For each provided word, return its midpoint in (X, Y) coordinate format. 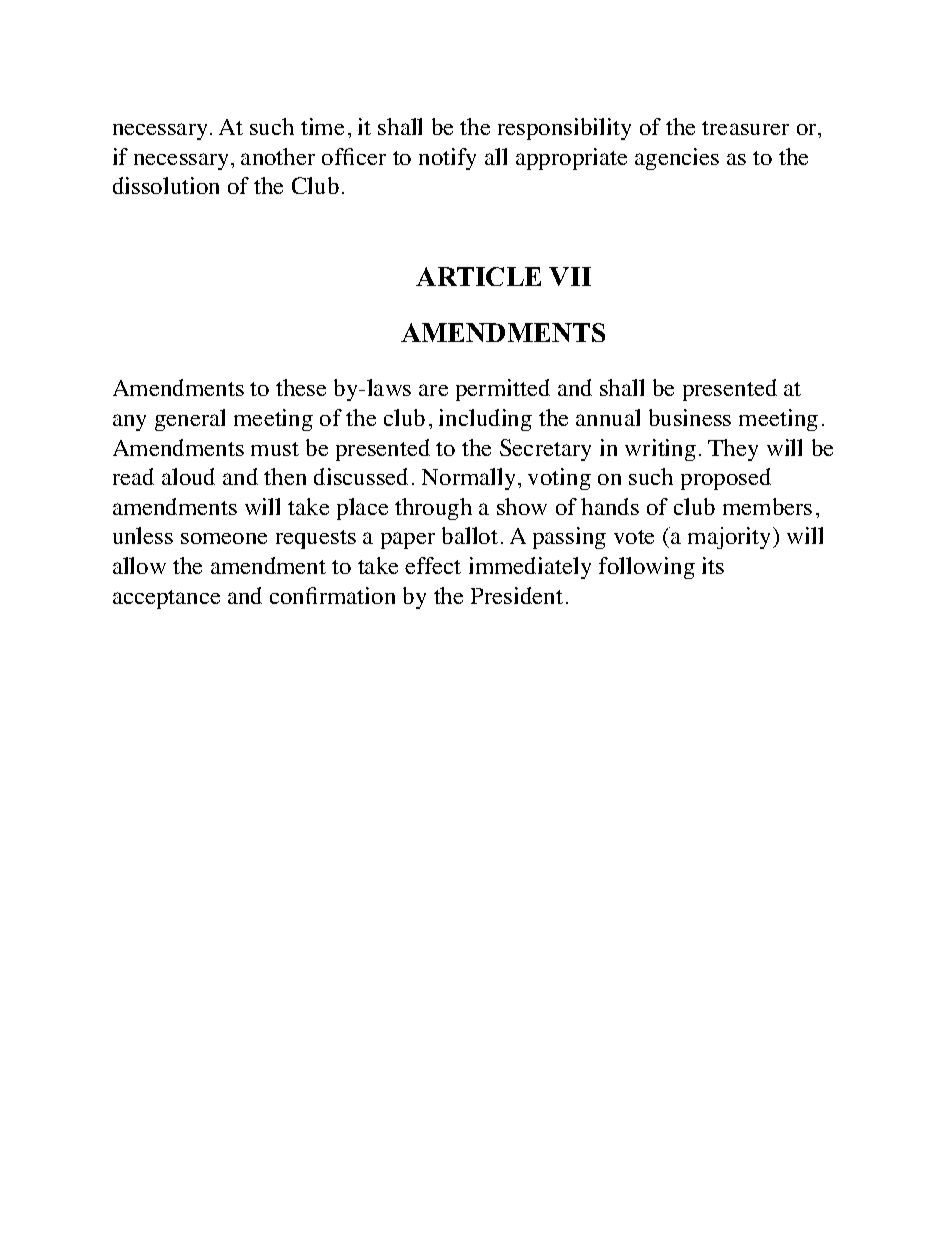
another (278, 156)
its (713, 565)
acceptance (166, 599)
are (433, 390)
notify (447, 159)
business (690, 417)
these (301, 387)
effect (433, 565)
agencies (677, 159)
